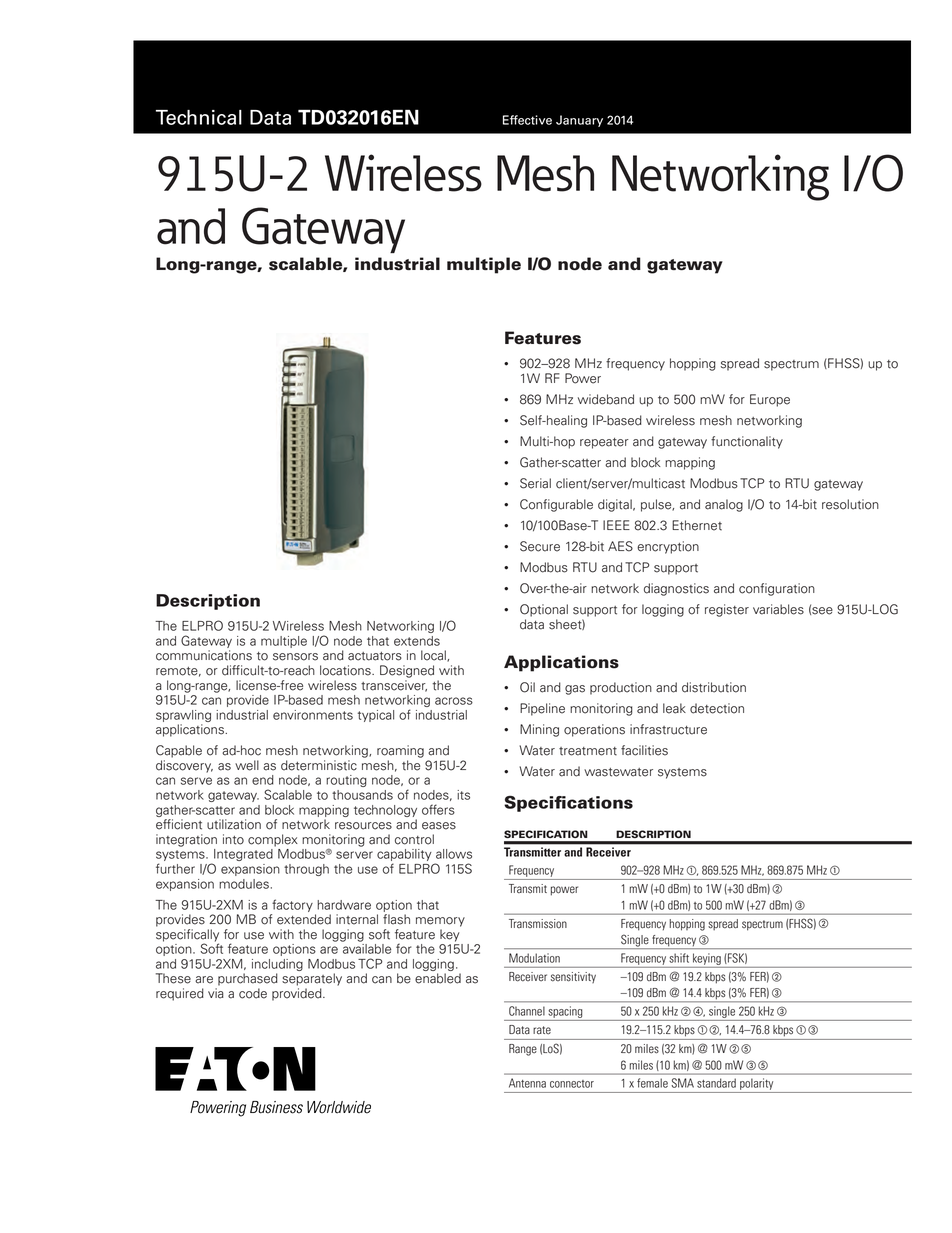 The height and width of the document is (1233, 952). Describe the element at coordinates (253, 993) in the document. I see `code` at that location.
